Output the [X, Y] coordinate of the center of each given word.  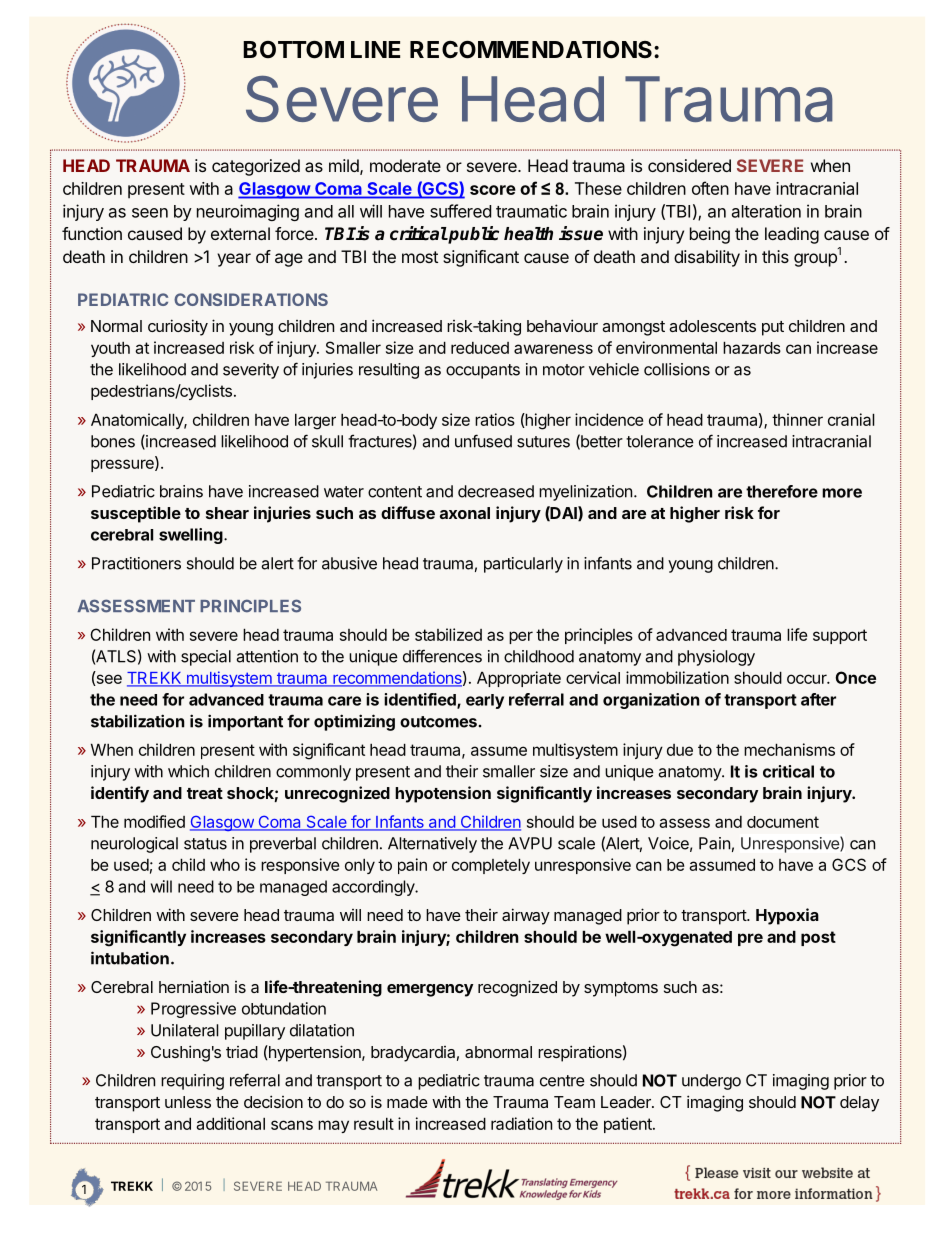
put [773, 328]
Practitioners [136, 563]
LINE [375, 49]
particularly [523, 565]
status [205, 844]
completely [491, 866]
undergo [711, 1082]
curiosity [178, 327]
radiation [521, 1123]
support [840, 636]
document [783, 822]
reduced [480, 348]
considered [689, 165]
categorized [256, 167]
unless [188, 1102]
